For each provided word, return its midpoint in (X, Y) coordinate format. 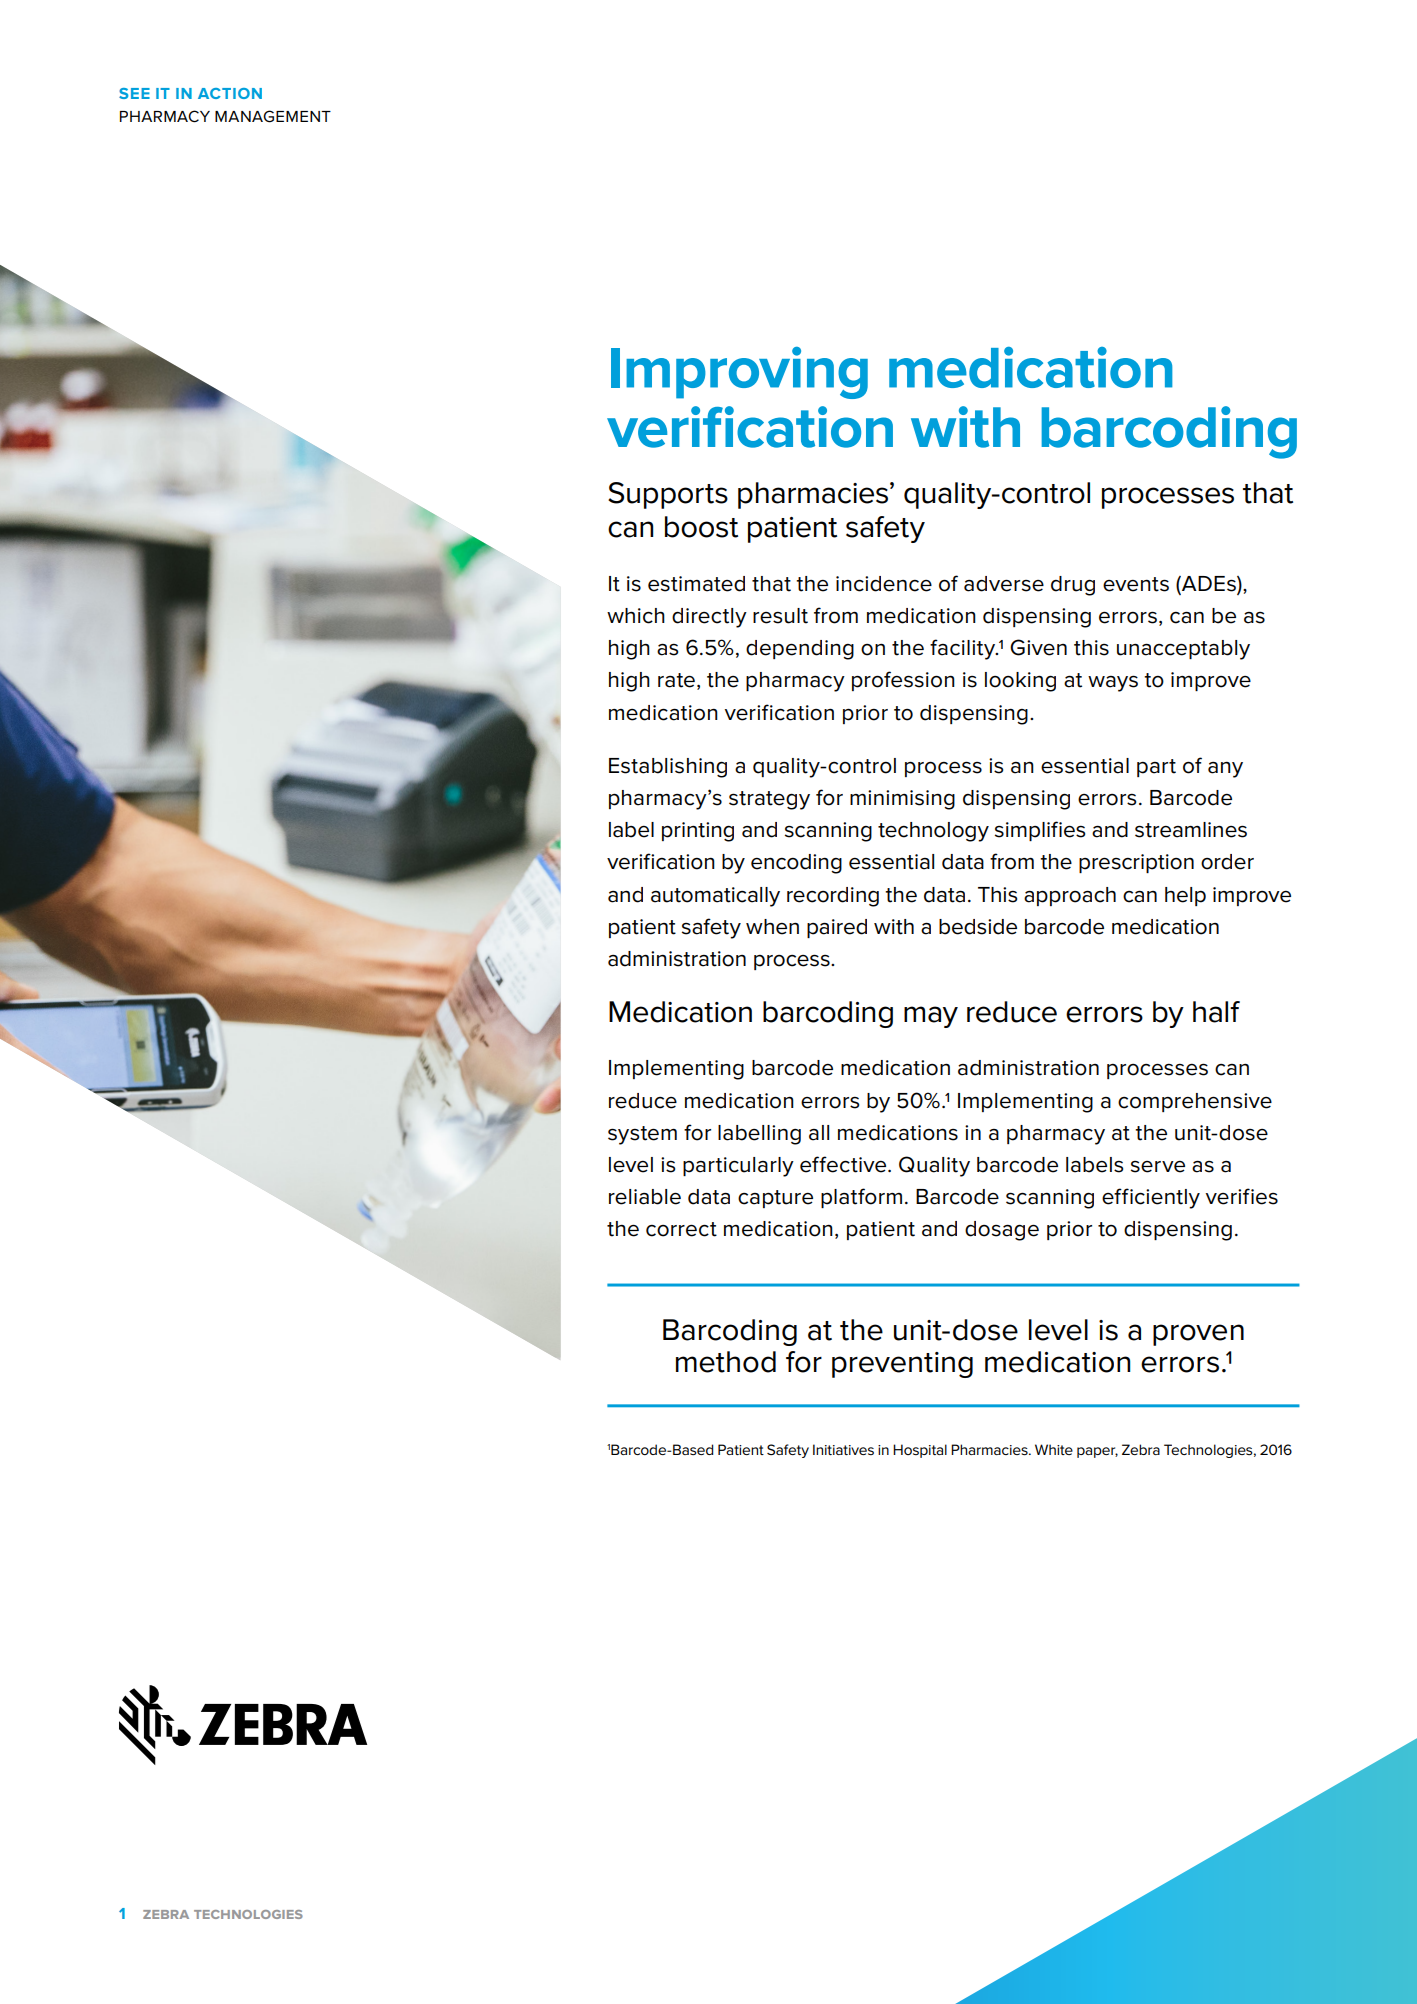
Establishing (668, 768)
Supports (668, 495)
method (726, 1362)
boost (701, 527)
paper (1097, 1452)
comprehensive (1195, 1102)
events (1136, 584)
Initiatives (843, 1449)
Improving (739, 373)
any (1225, 770)
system (642, 1135)
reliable (645, 1197)
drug (1073, 586)
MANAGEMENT (273, 116)
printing (698, 832)
